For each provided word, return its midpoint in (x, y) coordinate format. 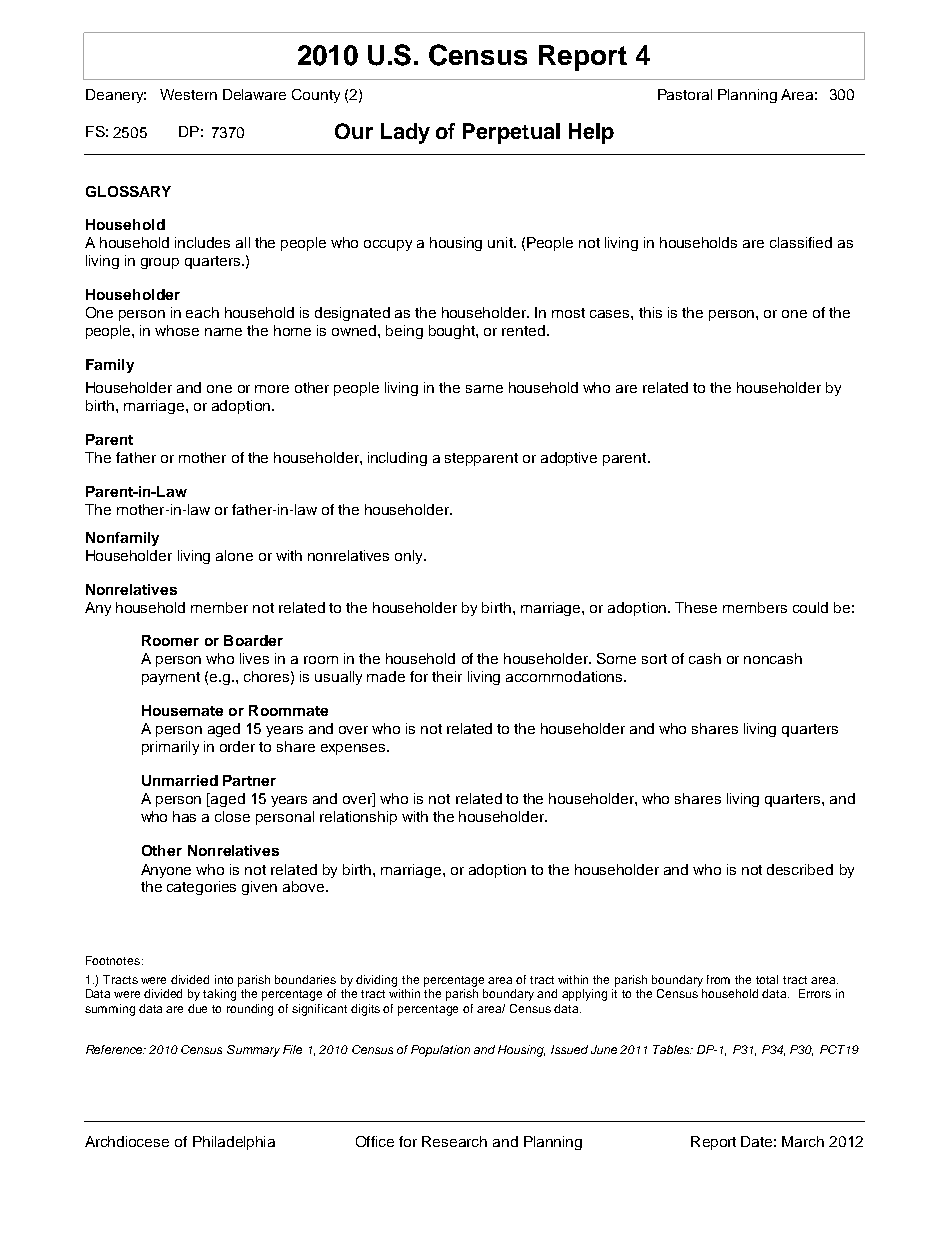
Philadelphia (234, 1143)
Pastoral (685, 94)
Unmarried (180, 780)
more (272, 389)
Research (454, 1141)
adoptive (569, 459)
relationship (358, 818)
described (800, 869)
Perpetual (511, 133)
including (397, 459)
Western (188, 94)
